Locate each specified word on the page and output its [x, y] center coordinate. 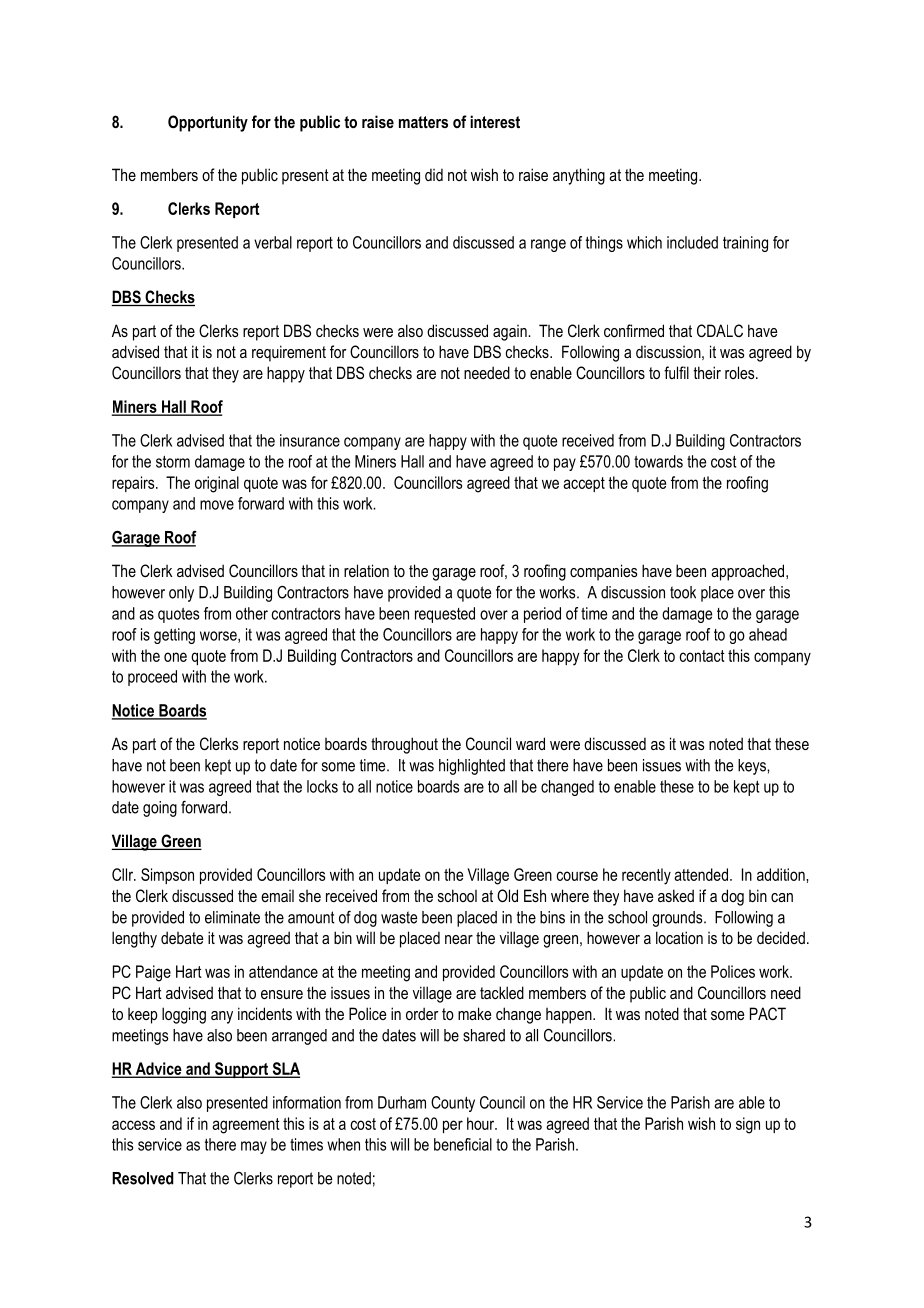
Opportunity [208, 123]
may [254, 1147]
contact [702, 656]
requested [445, 615]
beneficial [463, 1144]
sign [748, 1125]
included [692, 242]
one [175, 657]
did [434, 174]
